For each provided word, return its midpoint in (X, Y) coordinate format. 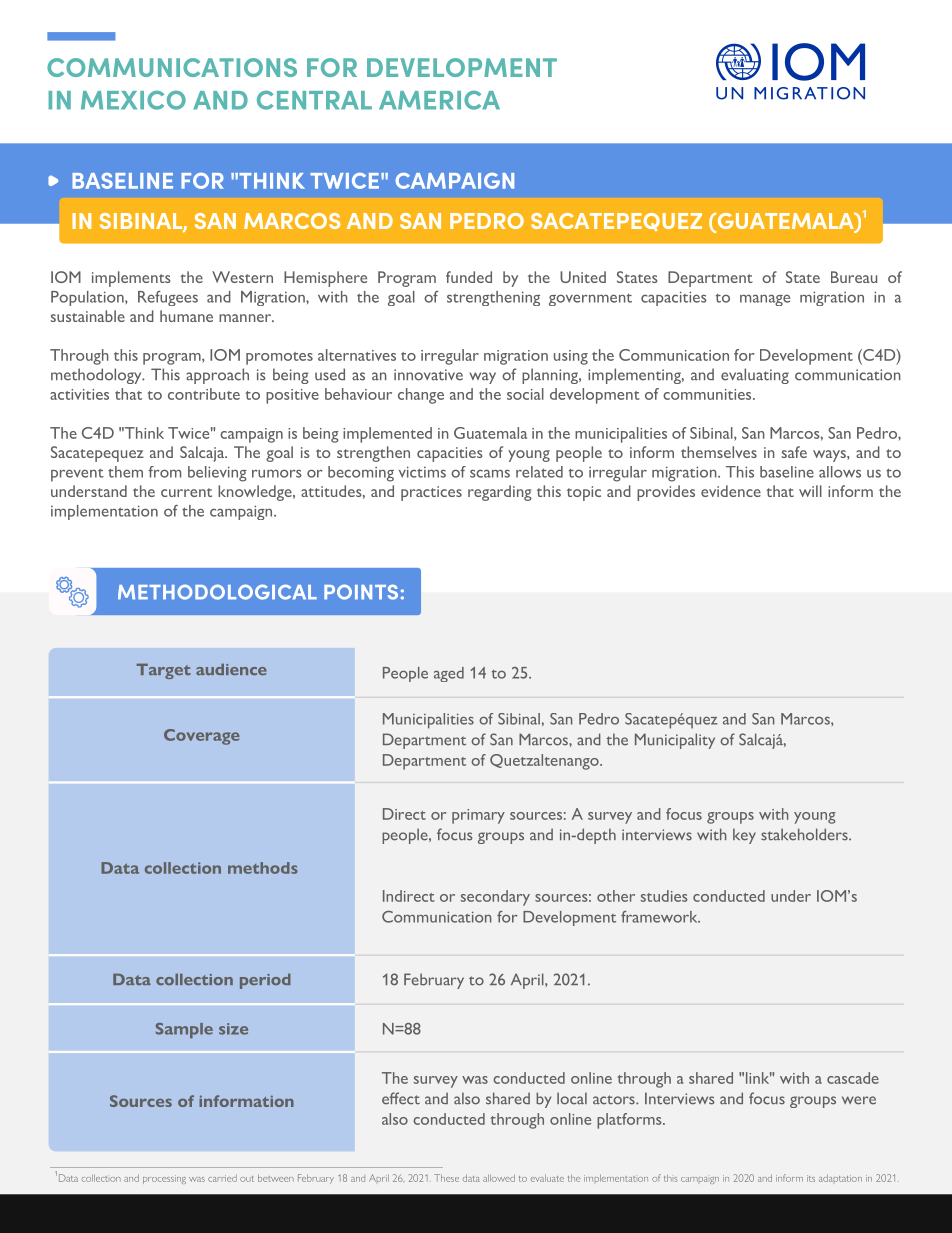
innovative (428, 375)
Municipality (675, 741)
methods (263, 868)
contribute (204, 394)
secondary (495, 898)
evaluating (755, 376)
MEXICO (133, 100)
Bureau (854, 277)
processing (164, 1179)
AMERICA (439, 100)
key (744, 836)
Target (163, 671)
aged (449, 674)
